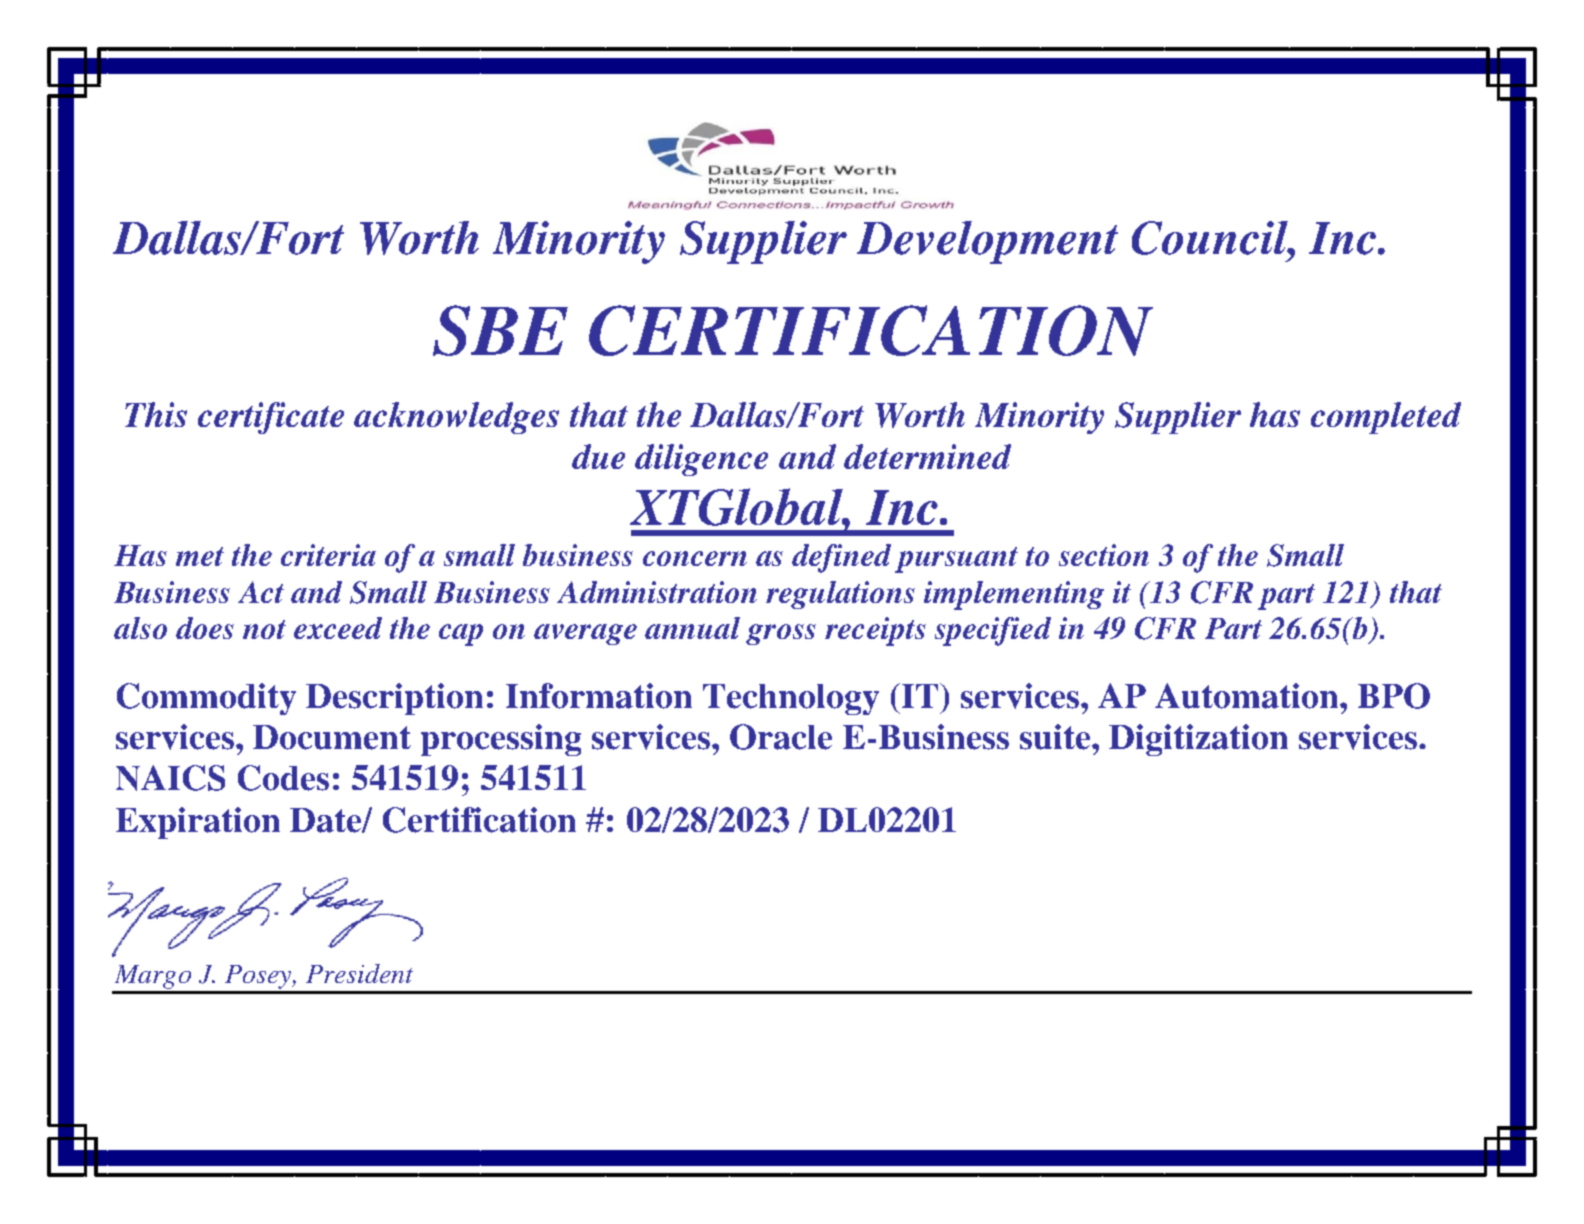 This screenshot has height=1224, width=1584. Describe the element at coordinates (359, 973) in the screenshot. I see `President` at that location.
